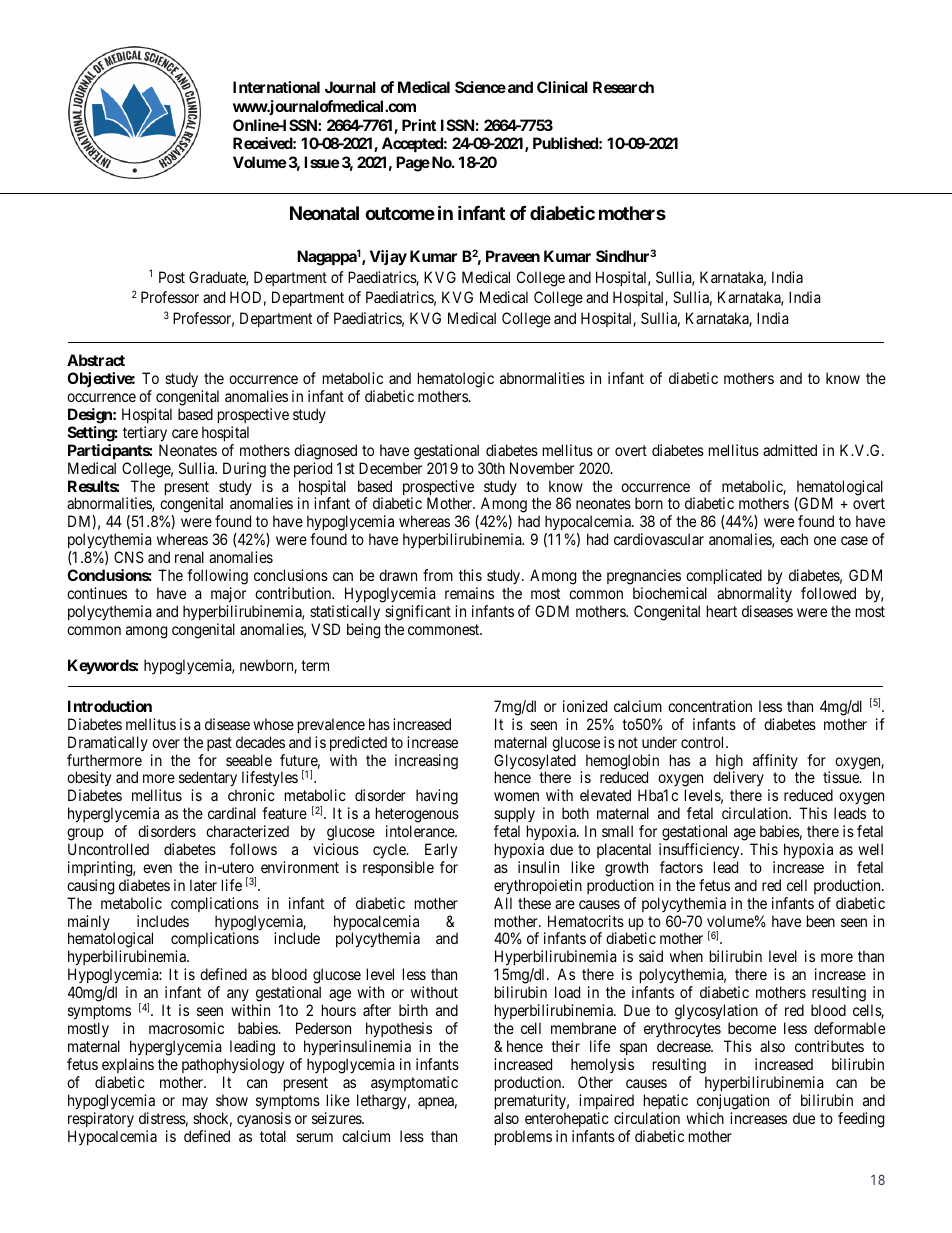 The height and width of the image is (1233, 952). What do you see at coordinates (195, 1103) in the image?
I see `may` at bounding box center [195, 1103].
